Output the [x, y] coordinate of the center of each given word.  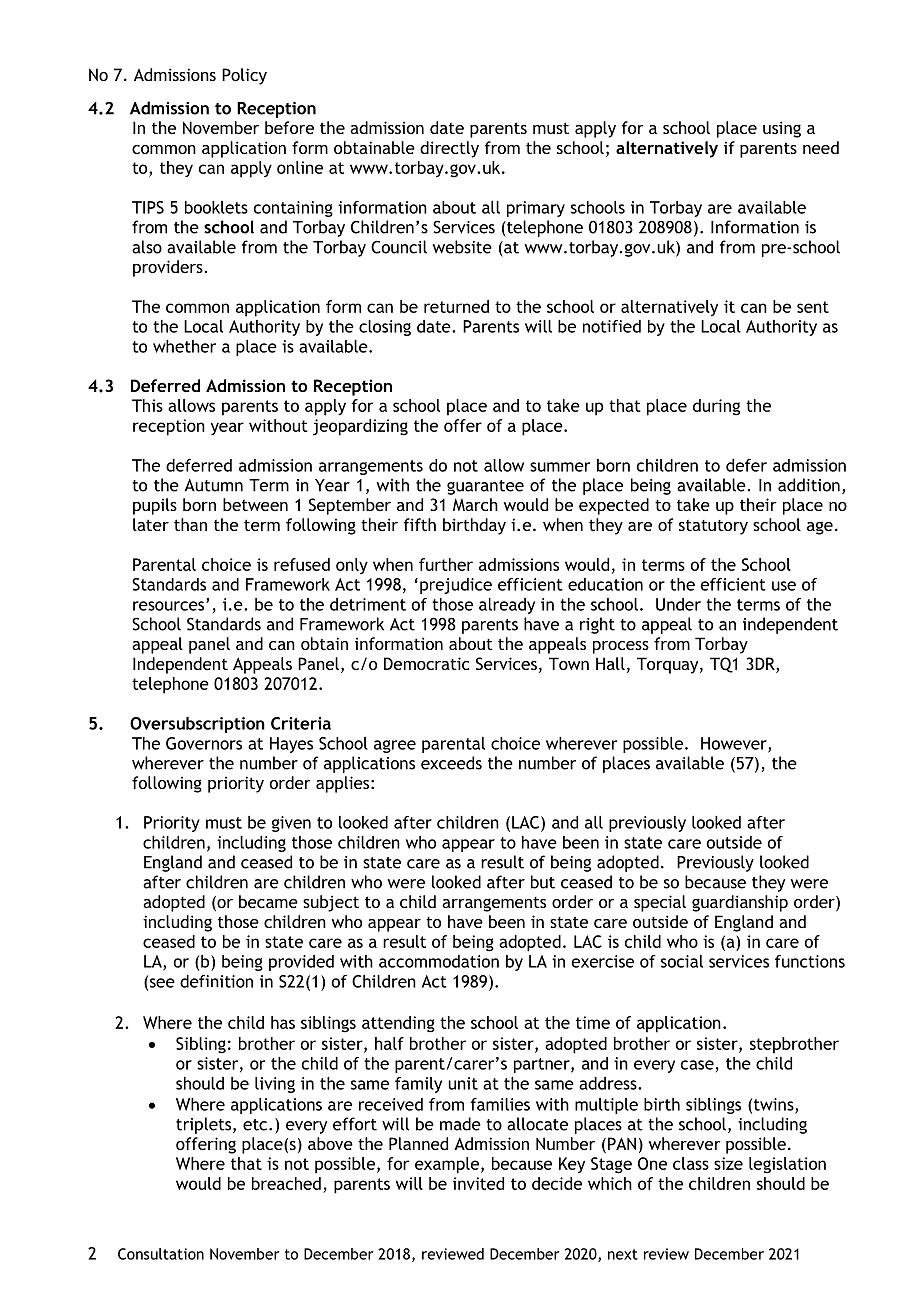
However [735, 744]
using [782, 129]
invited [478, 1183]
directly [449, 149]
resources [170, 606]
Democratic [426, 663]
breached [286, 1183]
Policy [244, 76]
